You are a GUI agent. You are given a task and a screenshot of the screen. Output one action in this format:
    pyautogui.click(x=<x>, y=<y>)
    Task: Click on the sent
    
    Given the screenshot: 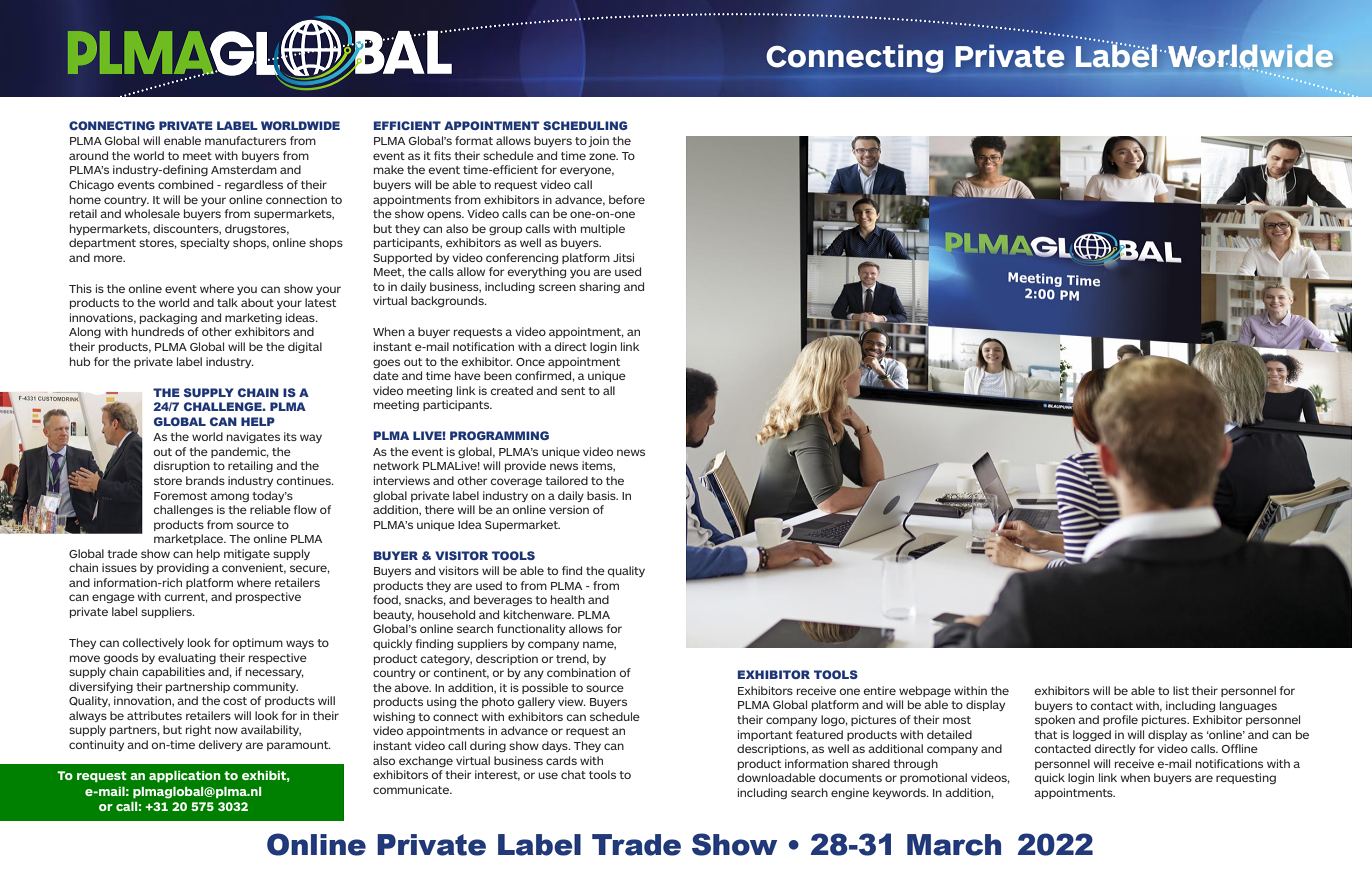 What is the action you would take?
    pyautogui.click(x=573, y=391)
